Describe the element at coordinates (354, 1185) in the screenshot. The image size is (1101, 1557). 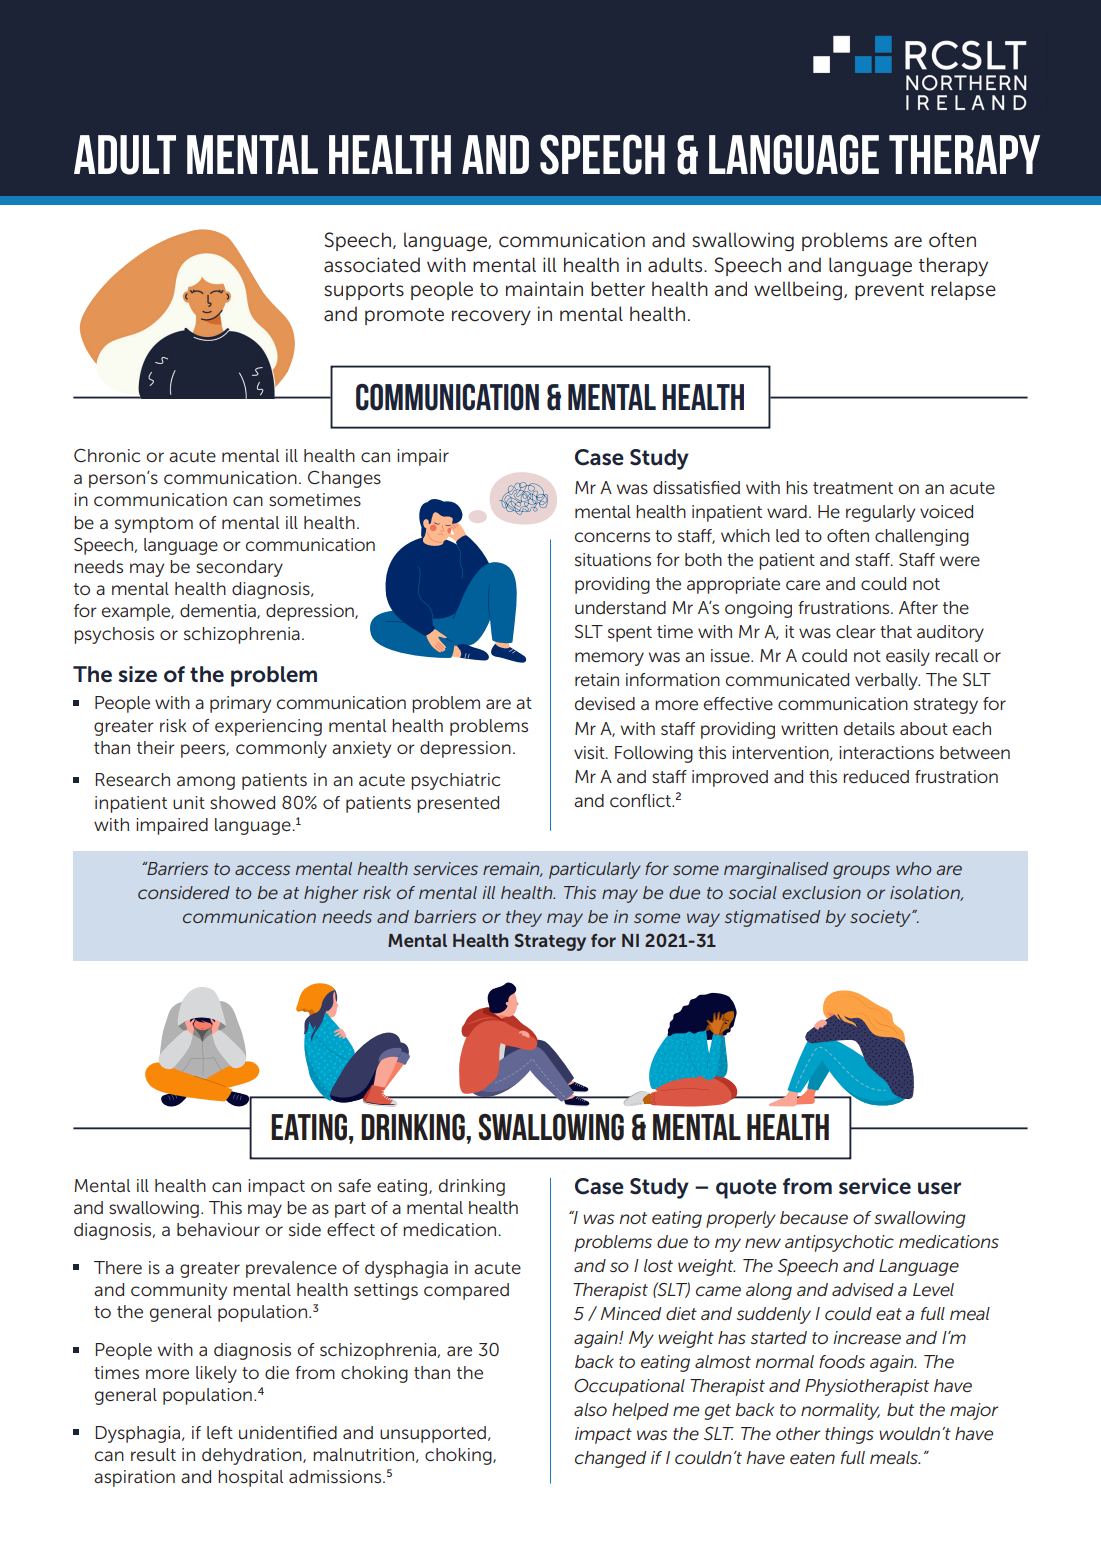
I see `safe` at that location.
